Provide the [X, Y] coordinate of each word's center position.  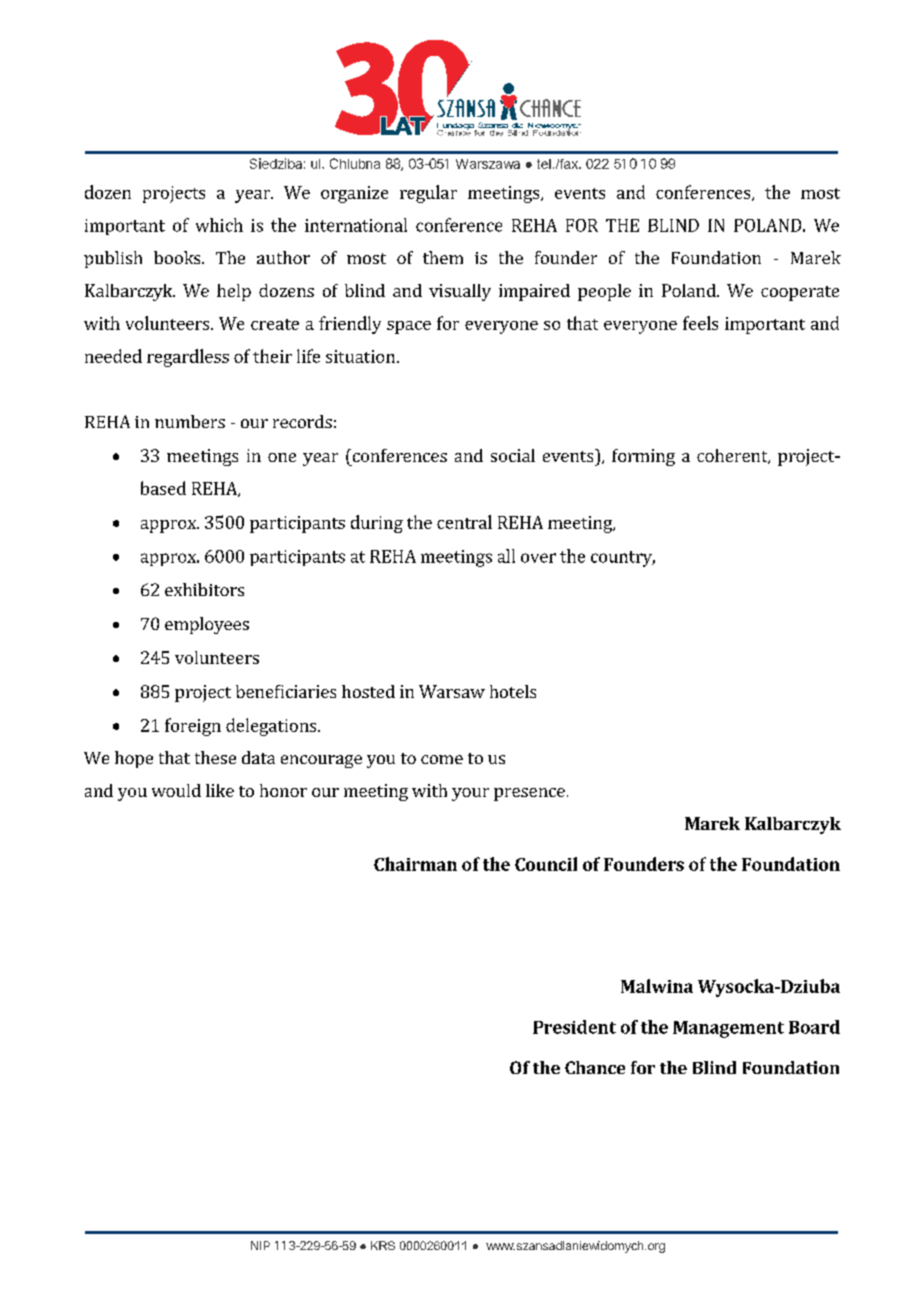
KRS [383, 1245]
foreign [193, 727]
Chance [595, 1067]
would [176, 790]
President [574, 1027]
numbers [190, 421]
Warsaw [452, 691]
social [513, 455]
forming [643, 457]
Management [728, 1029]
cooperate [800, 293]
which [219, 225]
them [443, 257]
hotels [513, 691]
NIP [260, 1245]
